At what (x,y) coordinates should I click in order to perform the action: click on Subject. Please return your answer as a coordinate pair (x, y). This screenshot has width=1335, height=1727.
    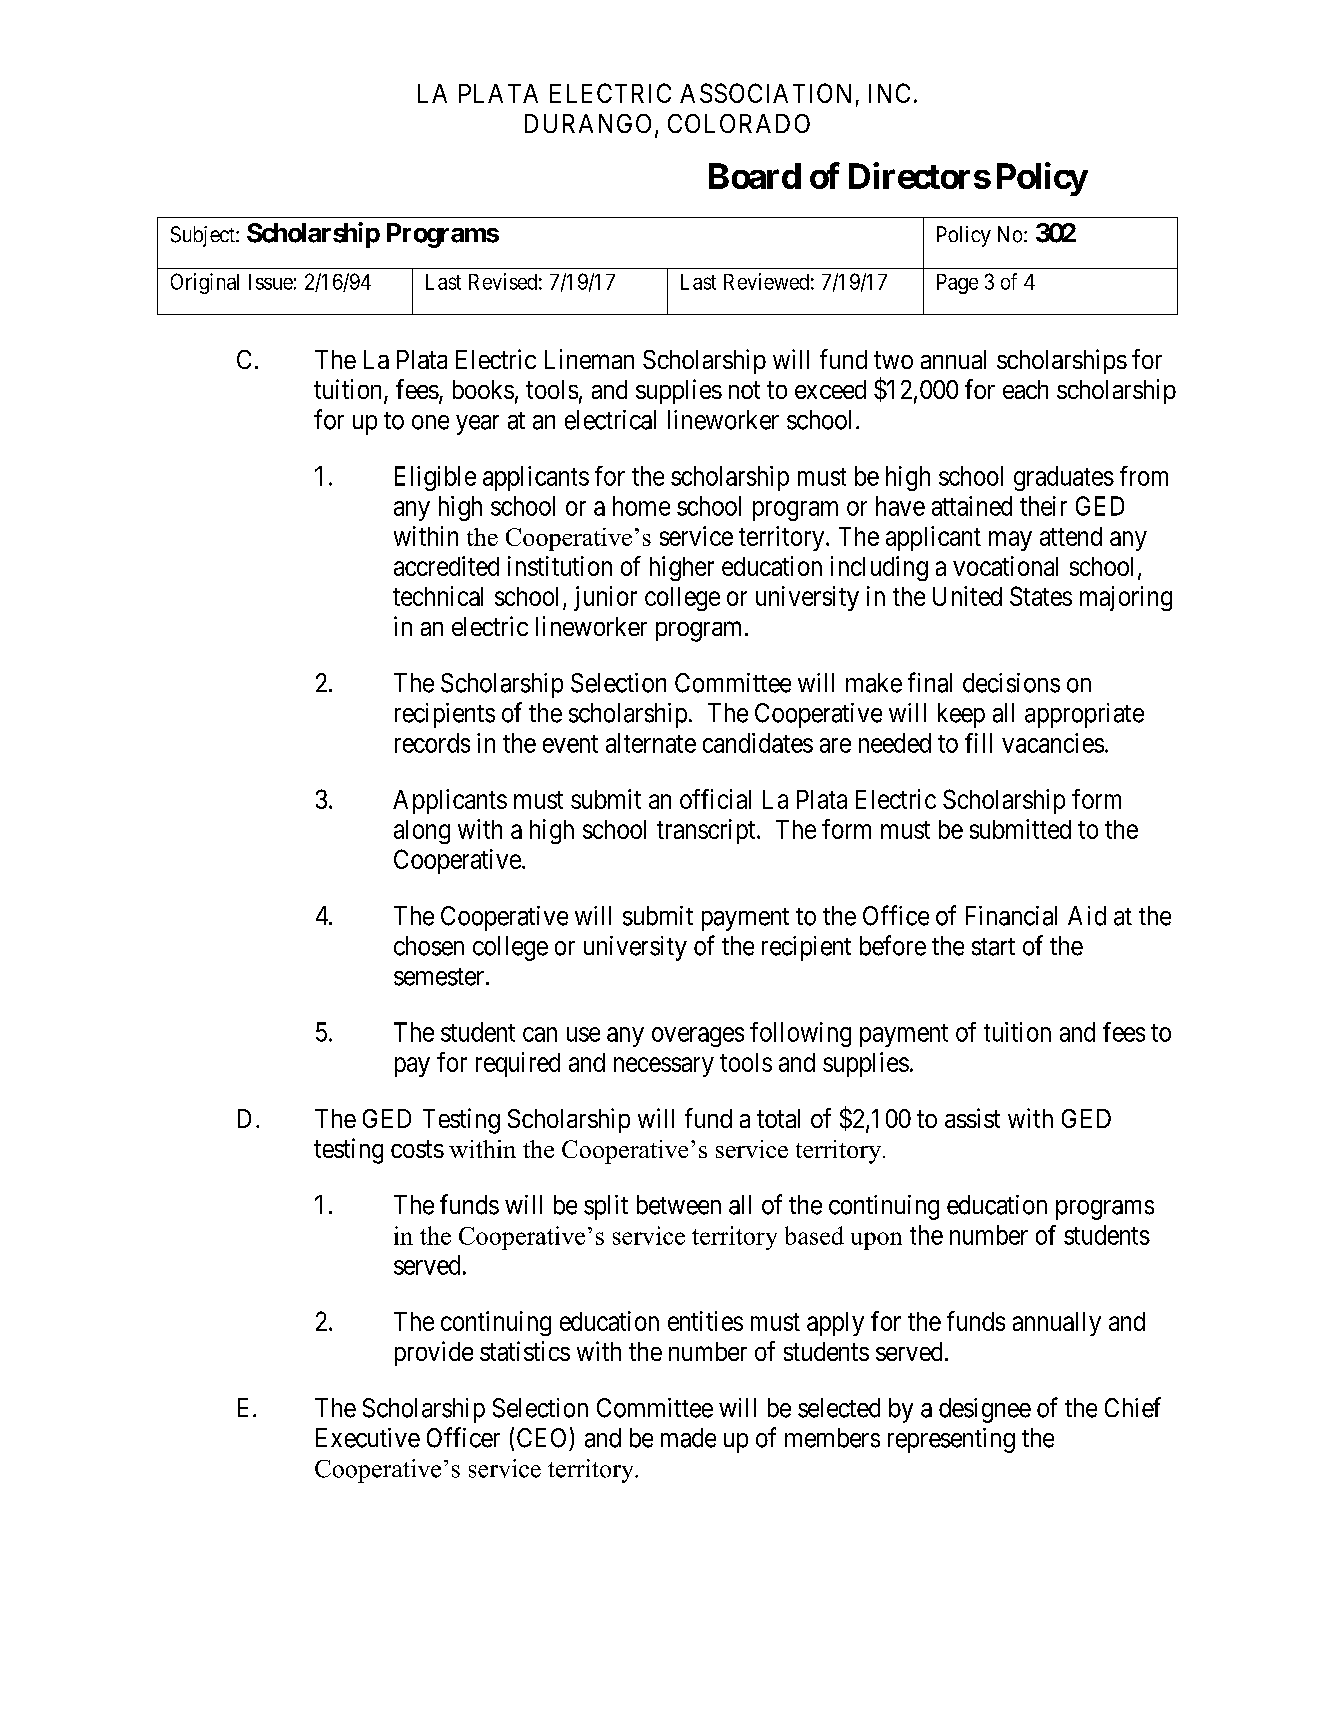
    Looking at the image, I should click on (204, 236).
